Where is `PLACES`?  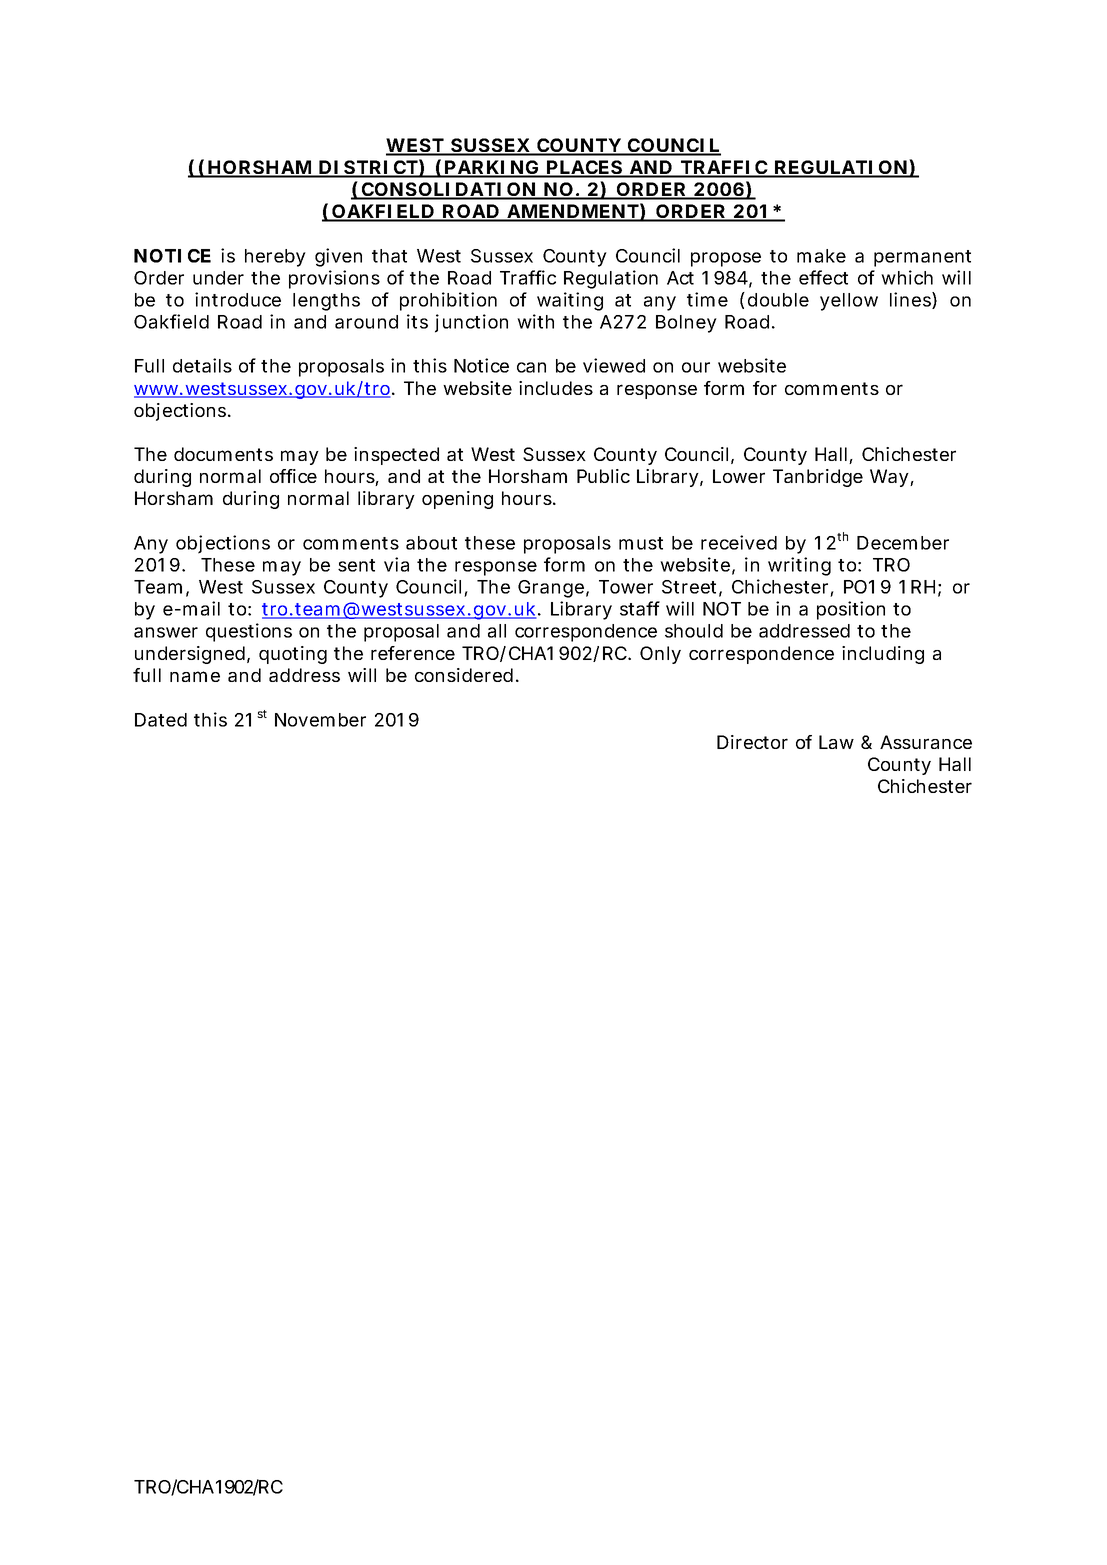 PLACES is located at coordinates (584, 168).
